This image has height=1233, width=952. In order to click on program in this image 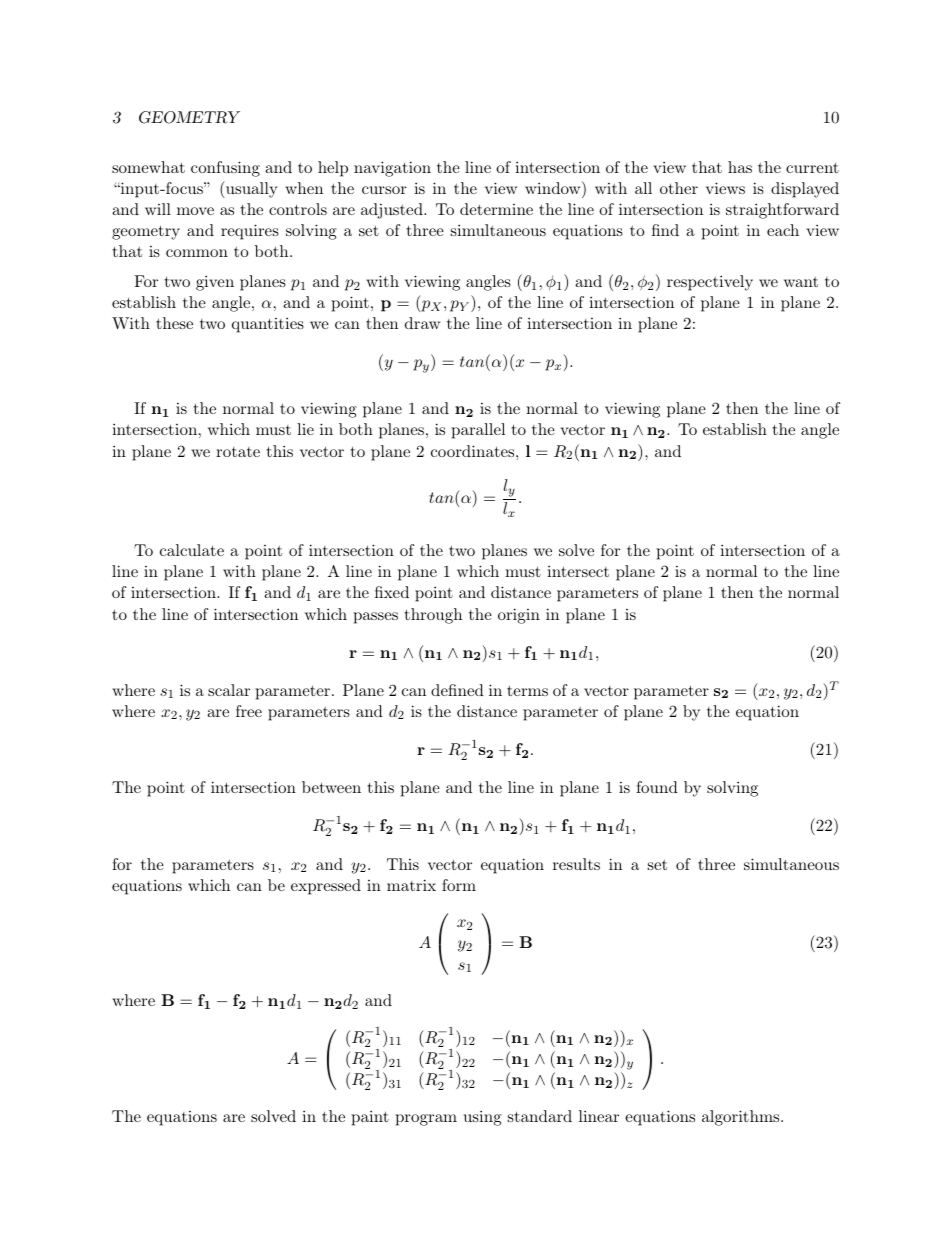, I will do `click(426, 1120)`.
